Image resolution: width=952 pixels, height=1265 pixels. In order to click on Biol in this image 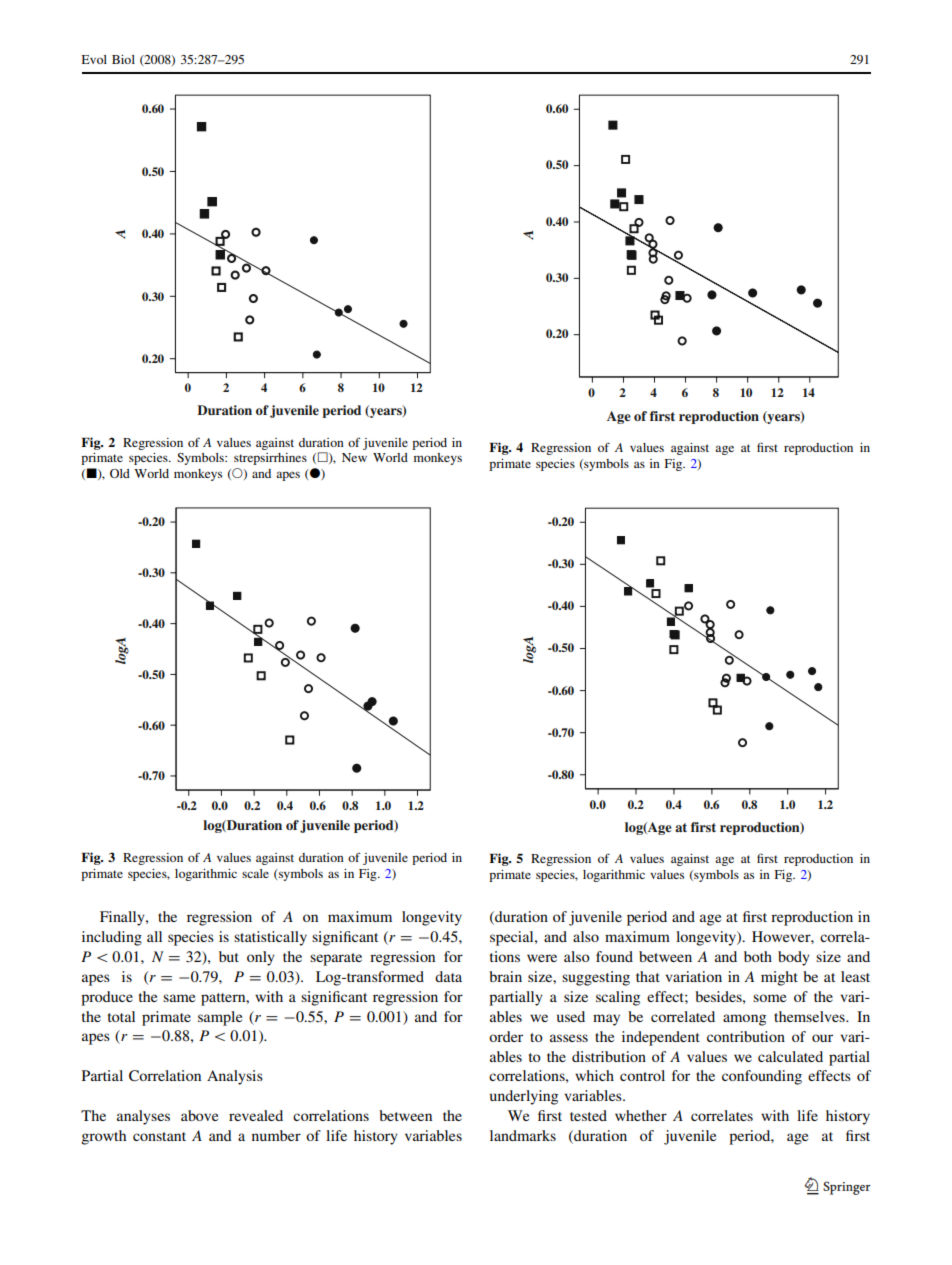, I will do `click(123, 59)`.
